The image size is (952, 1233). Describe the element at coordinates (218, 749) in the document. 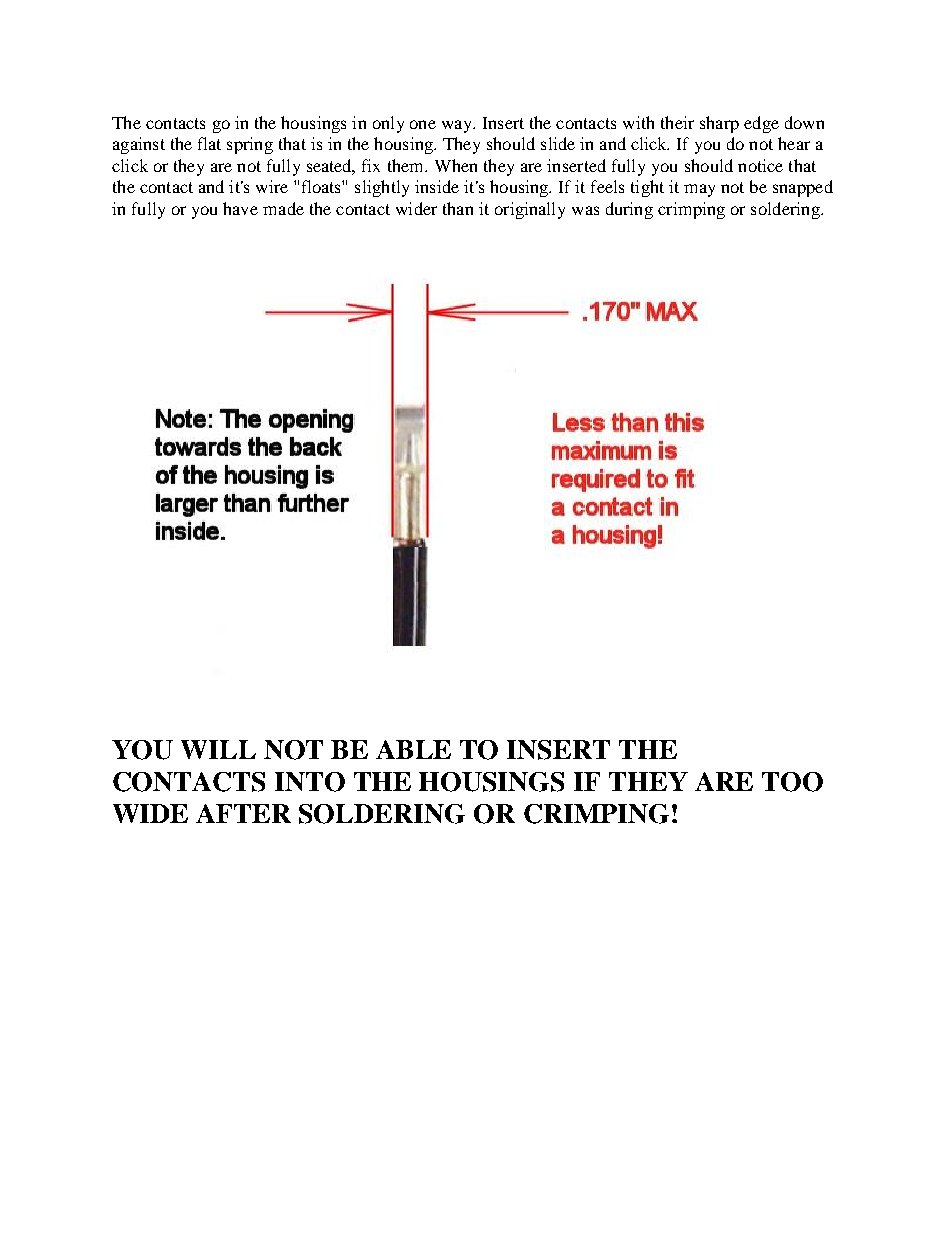

I see `WILL` at that location.
